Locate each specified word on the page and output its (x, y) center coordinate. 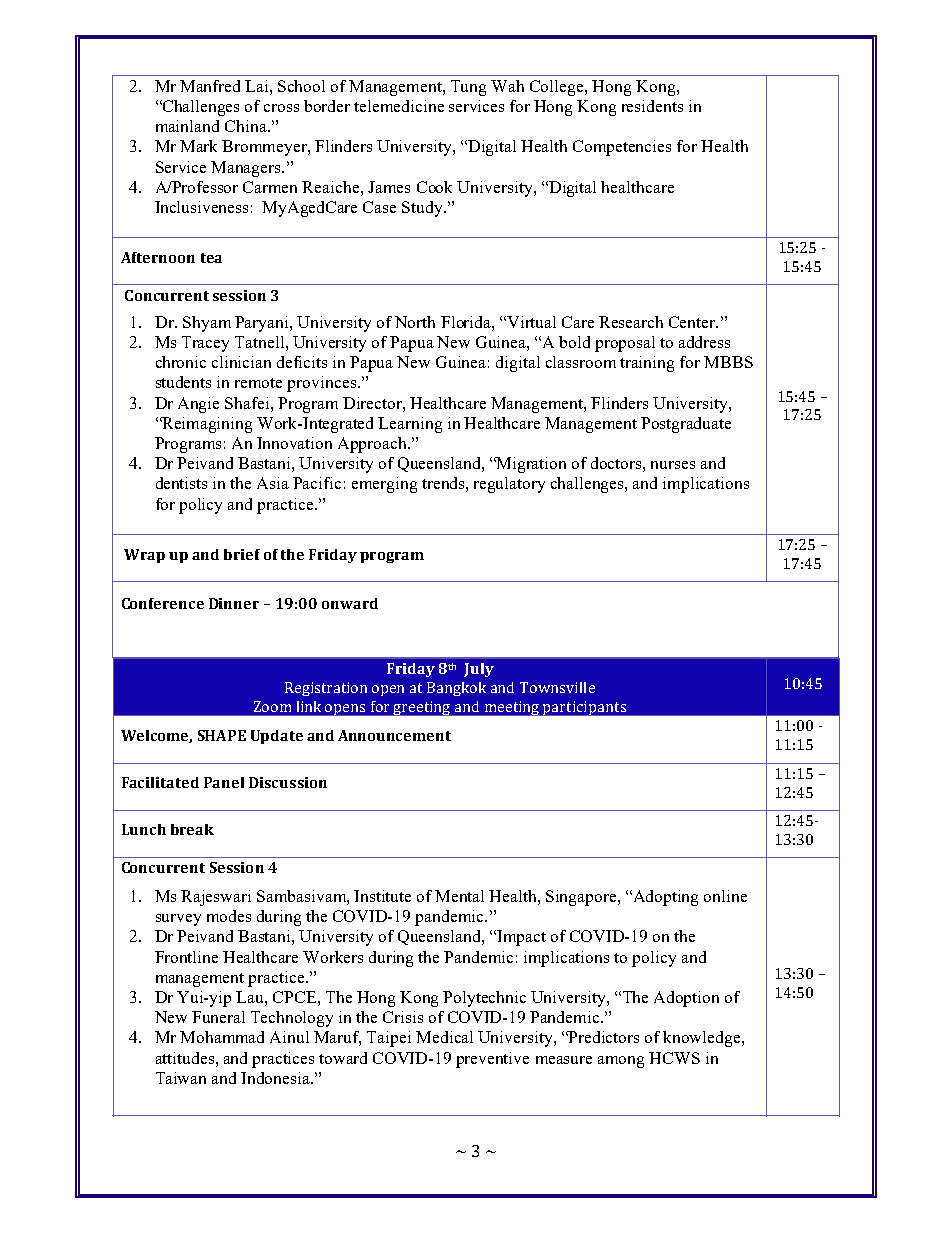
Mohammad (222, 1037)
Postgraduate (686, 425)
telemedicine (399, 106)
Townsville (557, 687)
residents (652, 106)
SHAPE (222, 735)
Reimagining (206, 425)
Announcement (394, 735)
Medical (444, 1037)
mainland (187, 126)
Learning (410, 425)
